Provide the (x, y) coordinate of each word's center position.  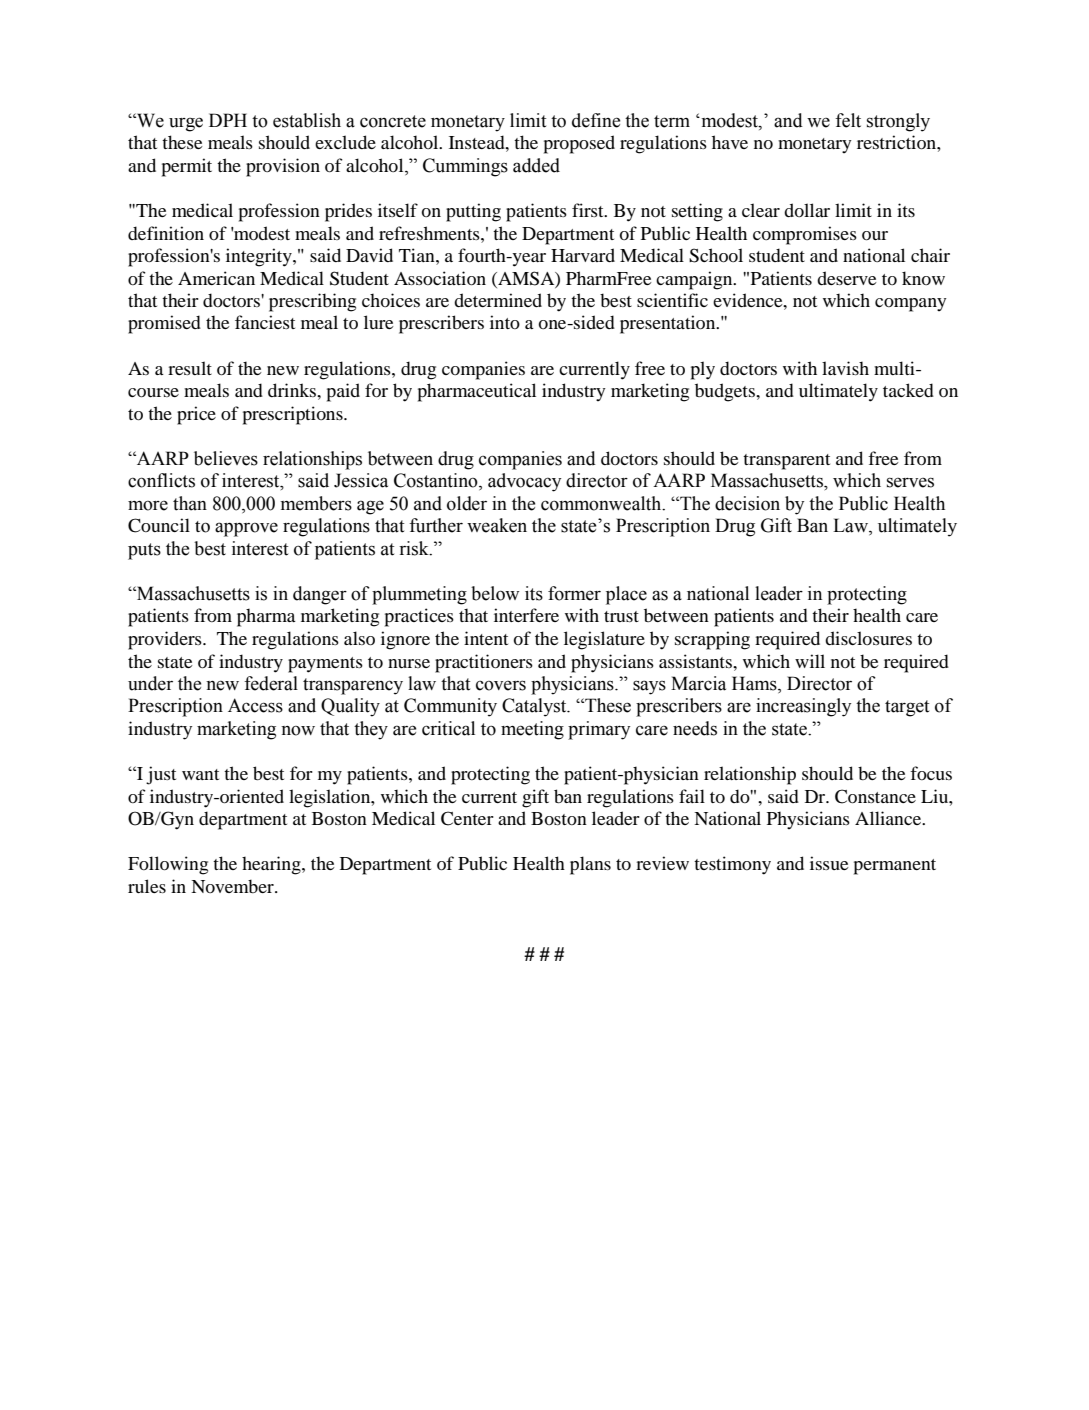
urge (186, 124)
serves (910, 482)
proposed (579, 144)
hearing (272, 865)
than (190, 503)
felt (848, 120)
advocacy (524, 482)
